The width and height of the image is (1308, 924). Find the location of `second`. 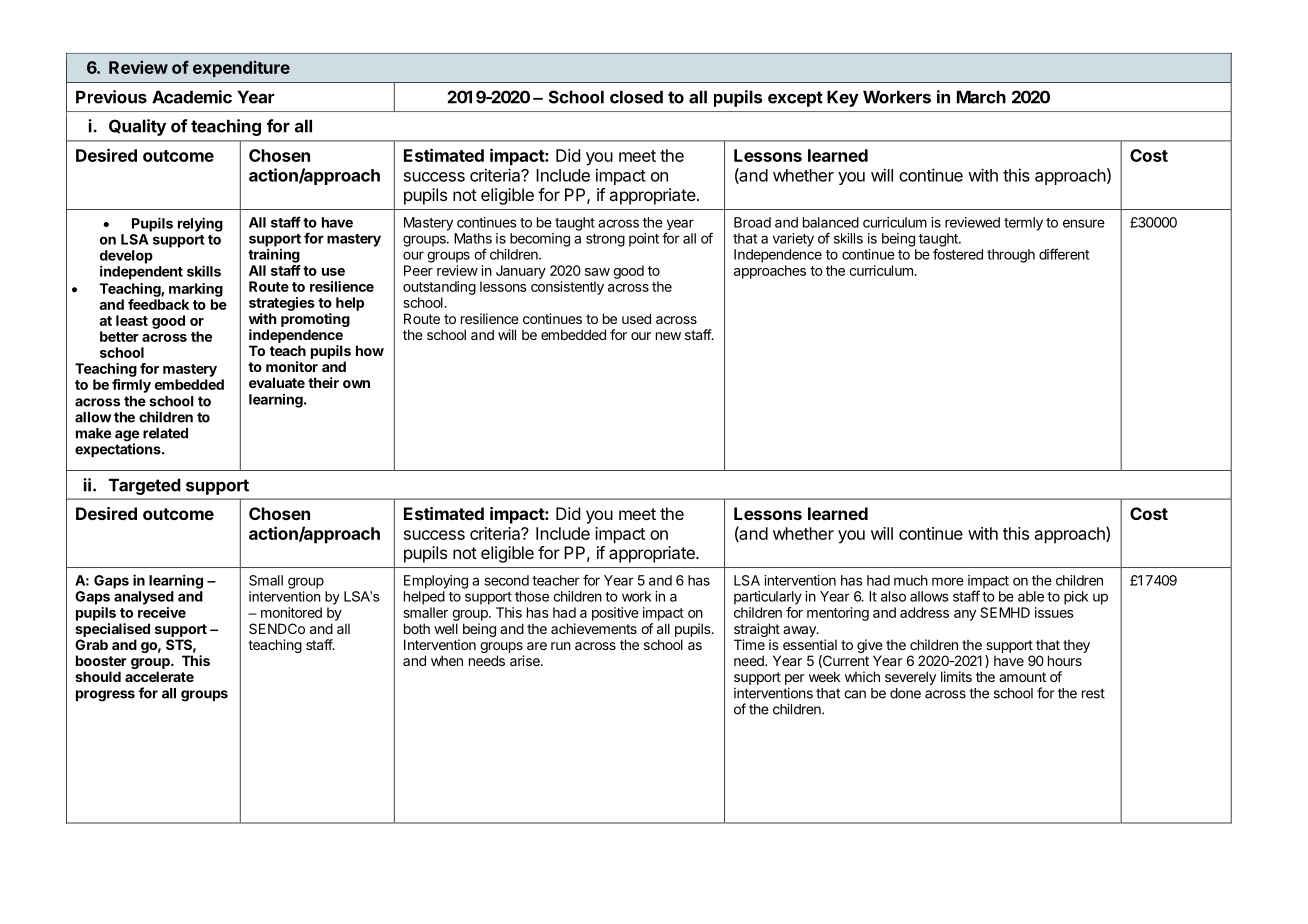

second is located at coordinates (507, 580).
